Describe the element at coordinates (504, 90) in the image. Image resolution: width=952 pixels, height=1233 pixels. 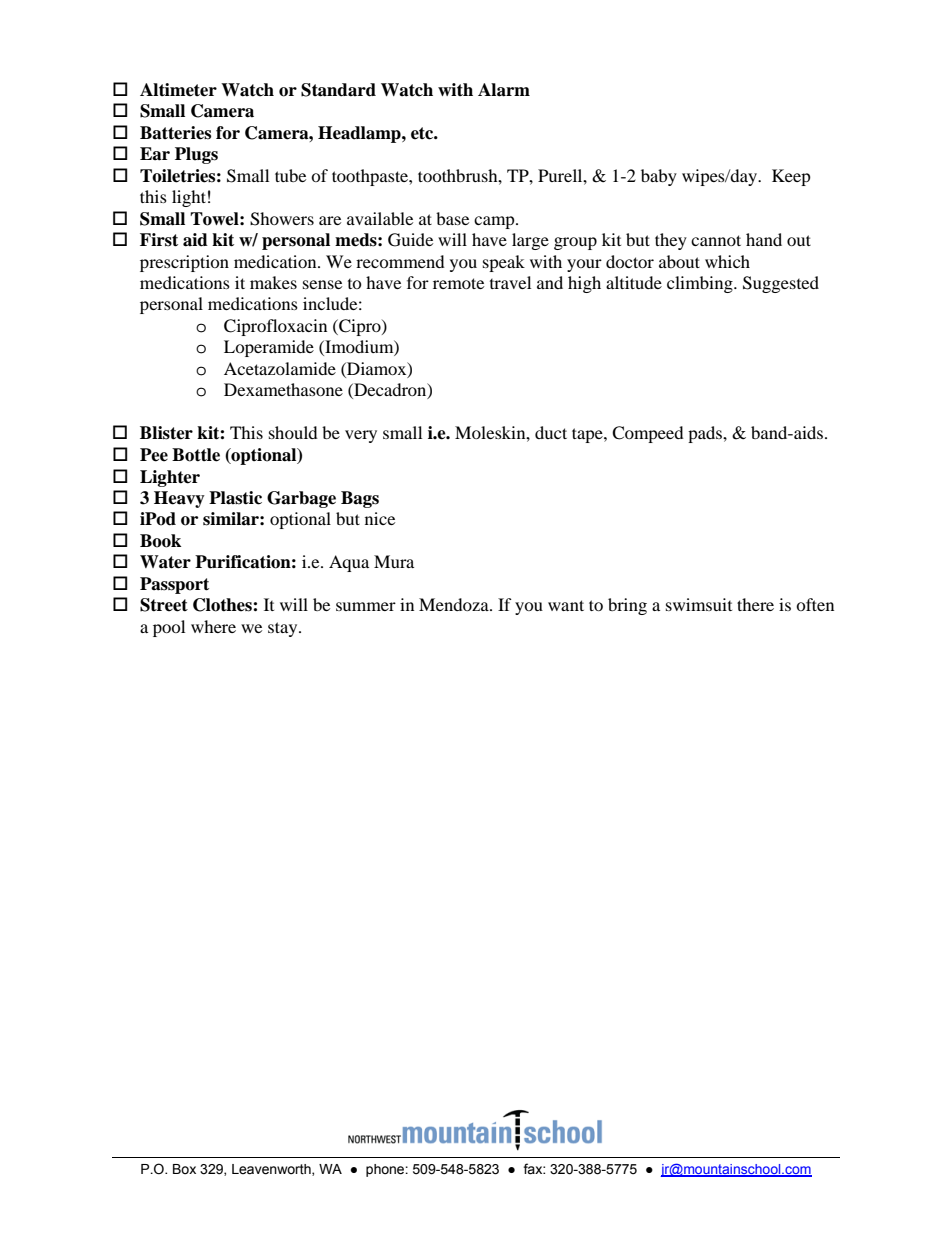
I see `Alarm` at that location.
